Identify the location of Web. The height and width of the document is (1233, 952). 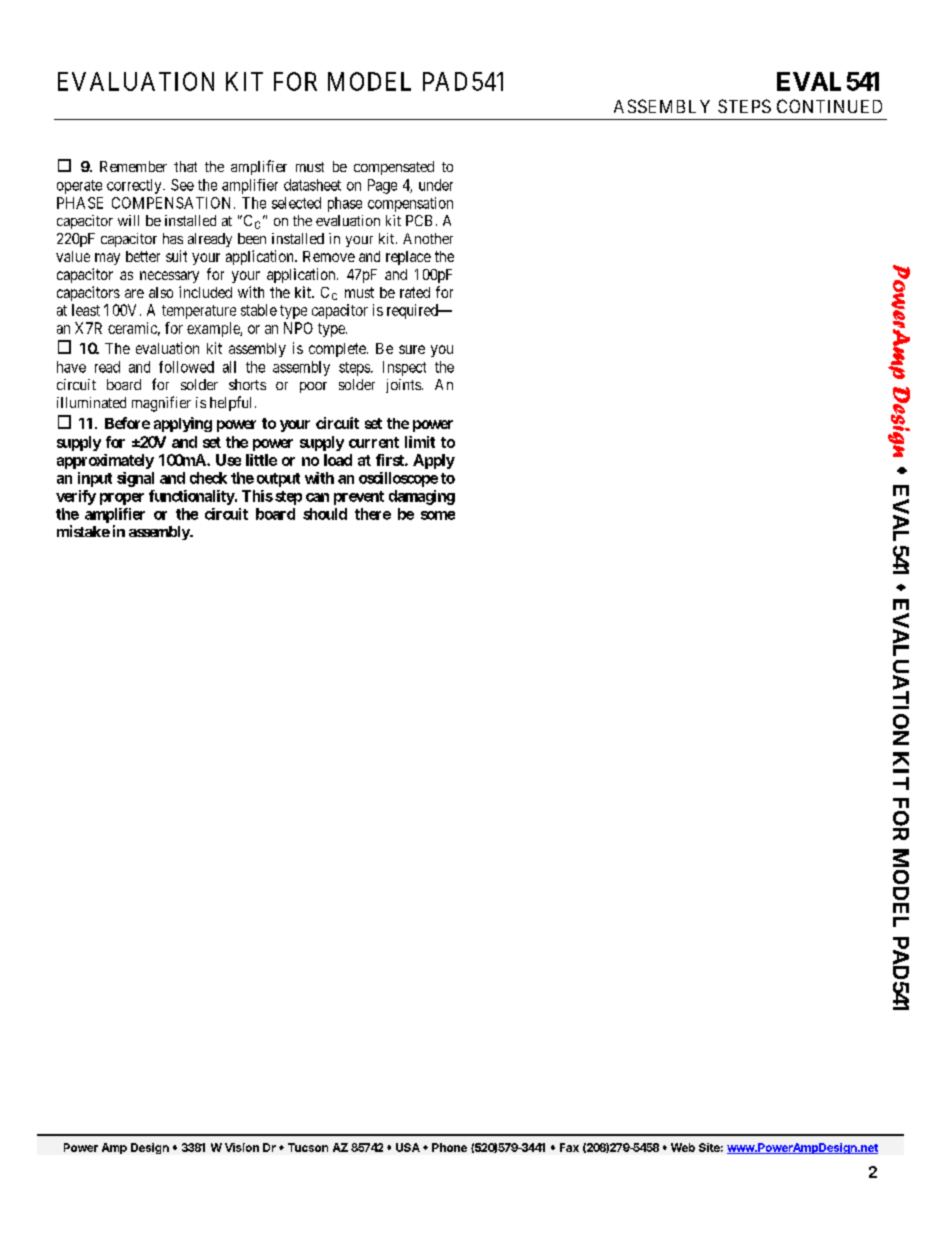
(683, 1147).
